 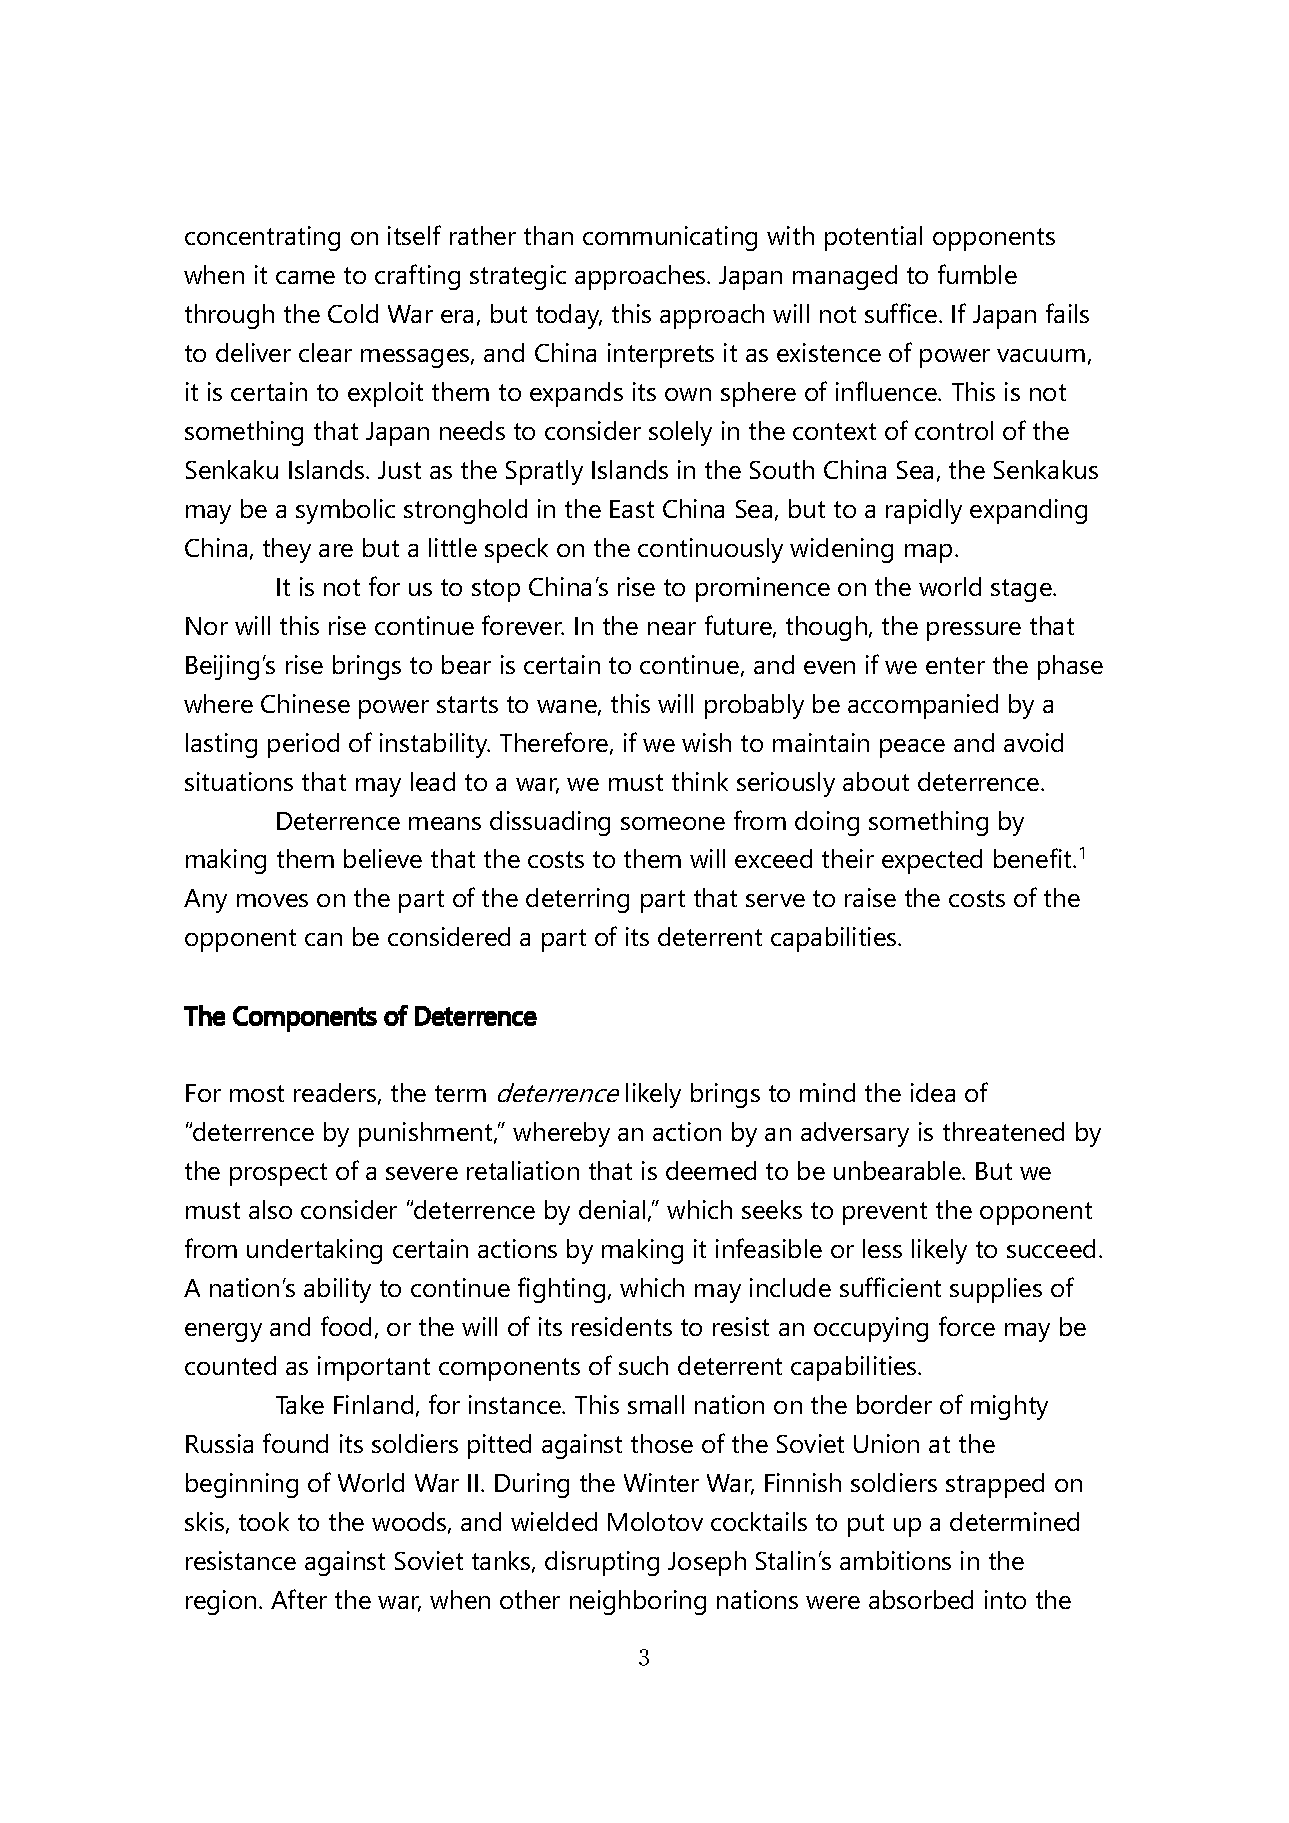 What do you see at coordinates (924, 511) in the screenshot?
I see `rapidly` at bounding box center [924, 511].
